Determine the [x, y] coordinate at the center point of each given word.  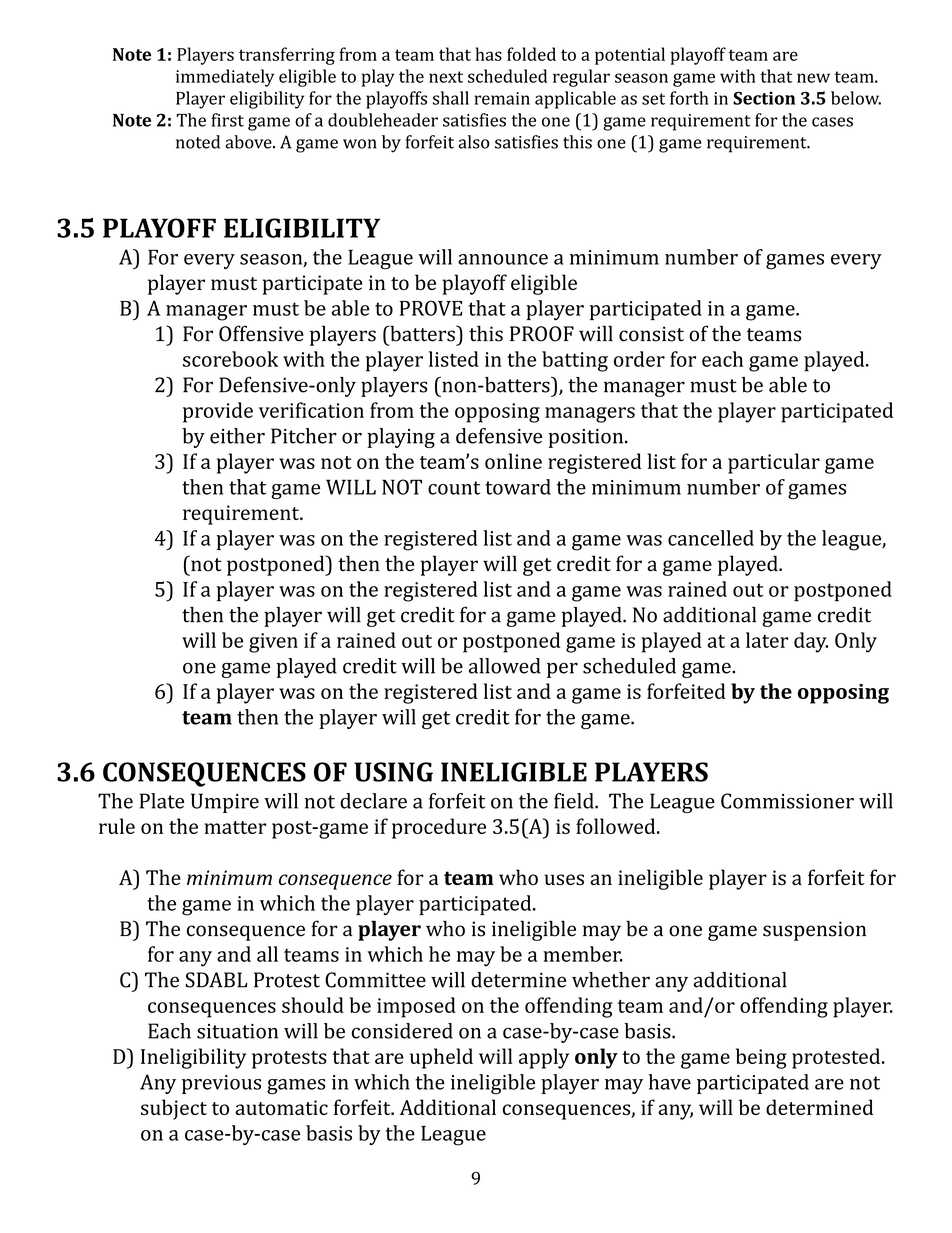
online [513, 461]
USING [393, 772]
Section [764, 98]
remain [502, 98]
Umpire [225, 803]
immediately [225, 78]
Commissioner [787, 801]
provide [218, 412]
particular [774, 463]
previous [221, 1084]
